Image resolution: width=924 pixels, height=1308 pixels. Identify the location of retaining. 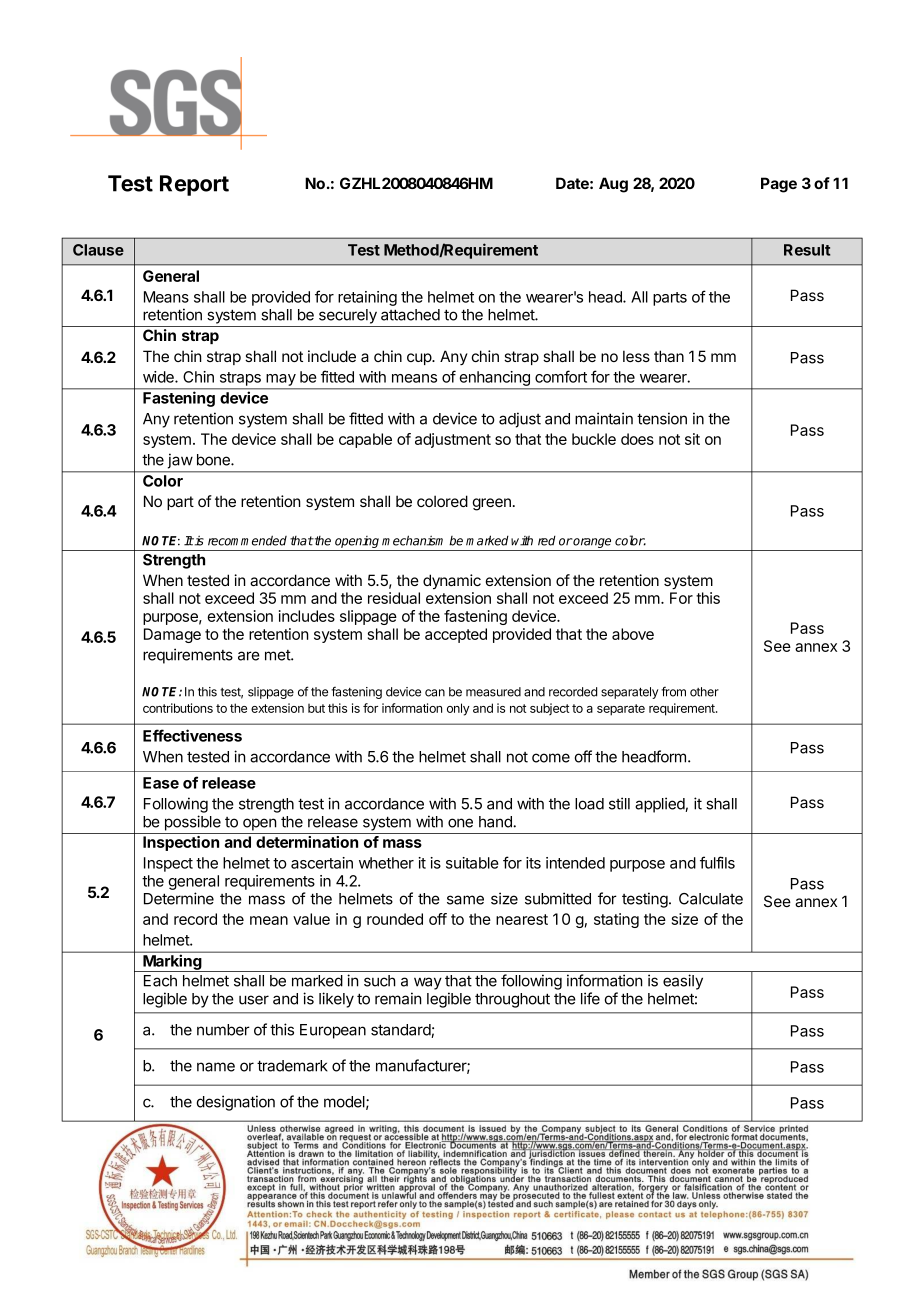
(367, 298).
